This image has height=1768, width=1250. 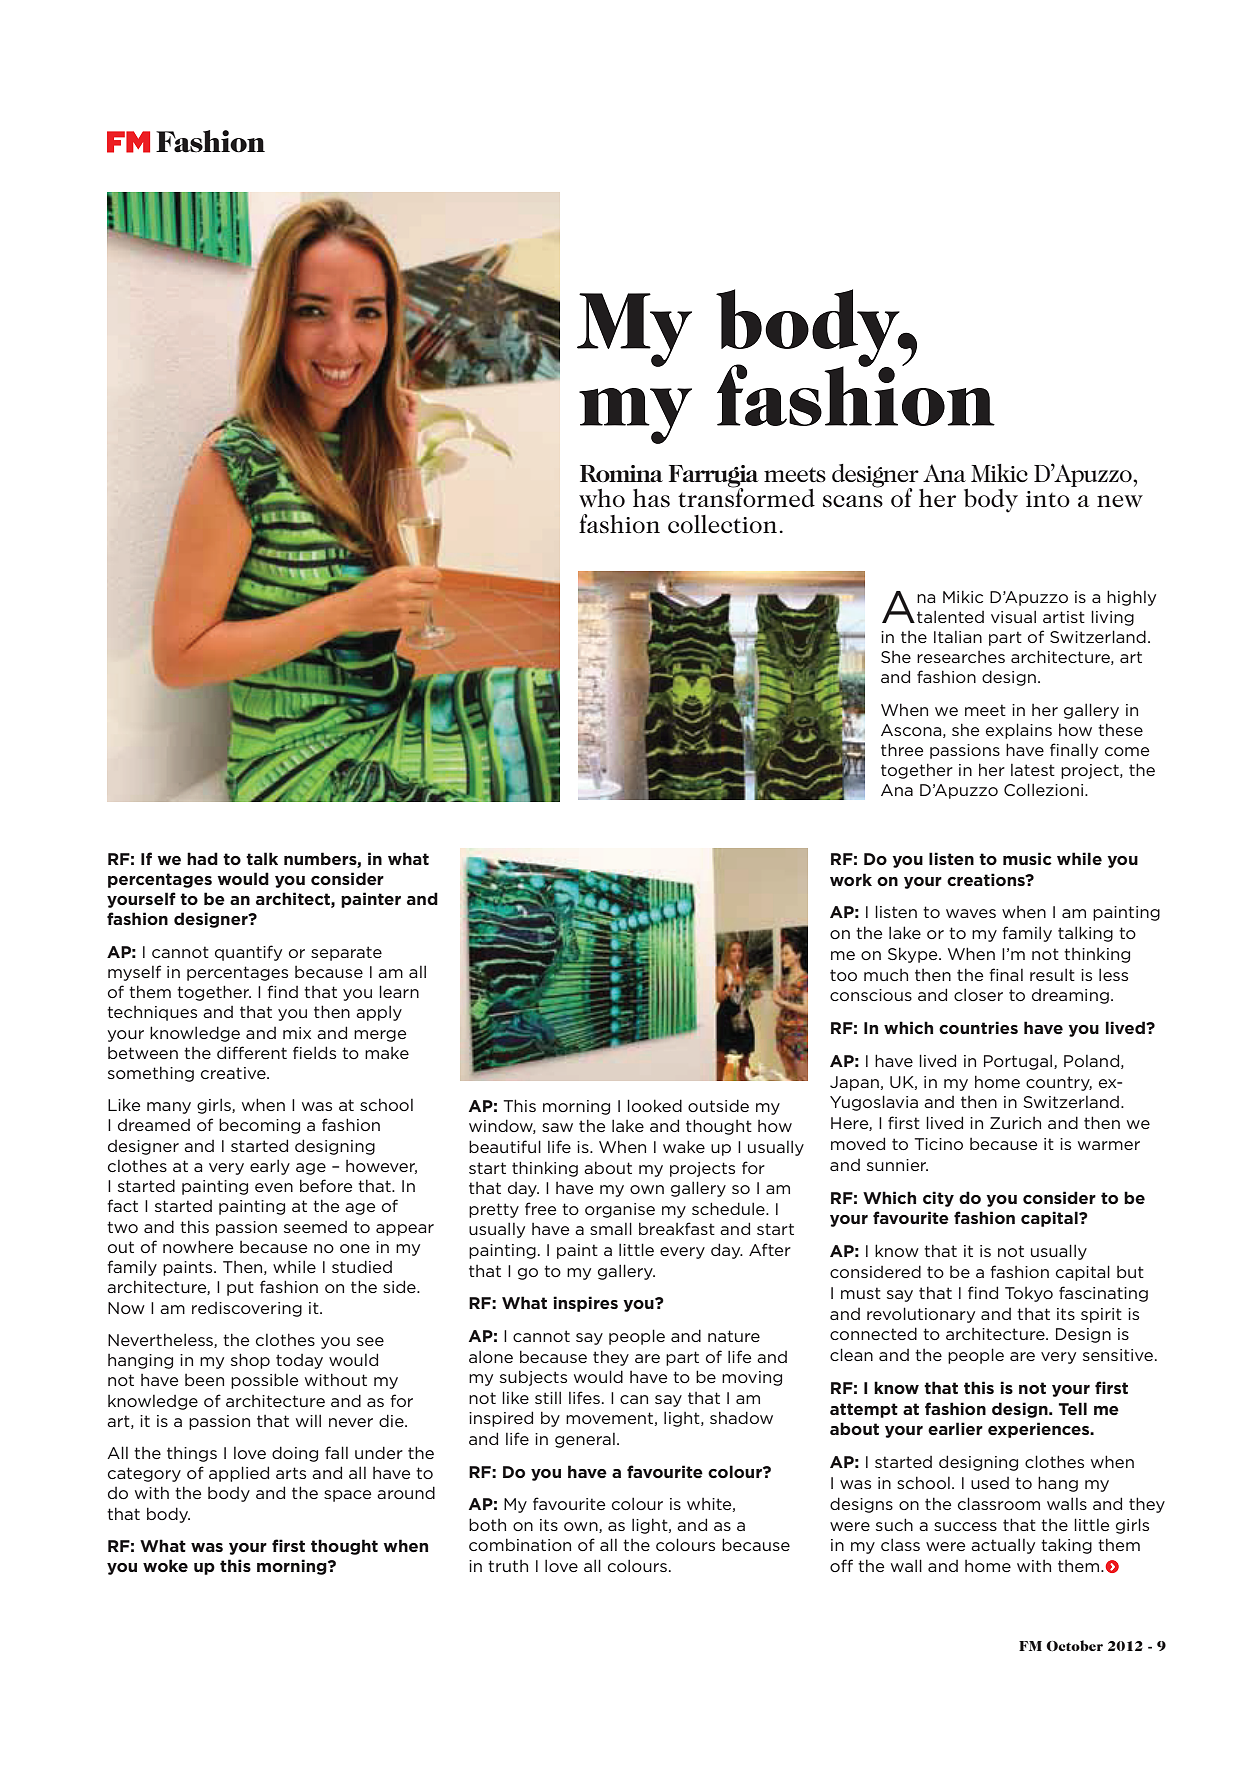 I want to click on Tokyo, so click(x=1029, y=1294).
